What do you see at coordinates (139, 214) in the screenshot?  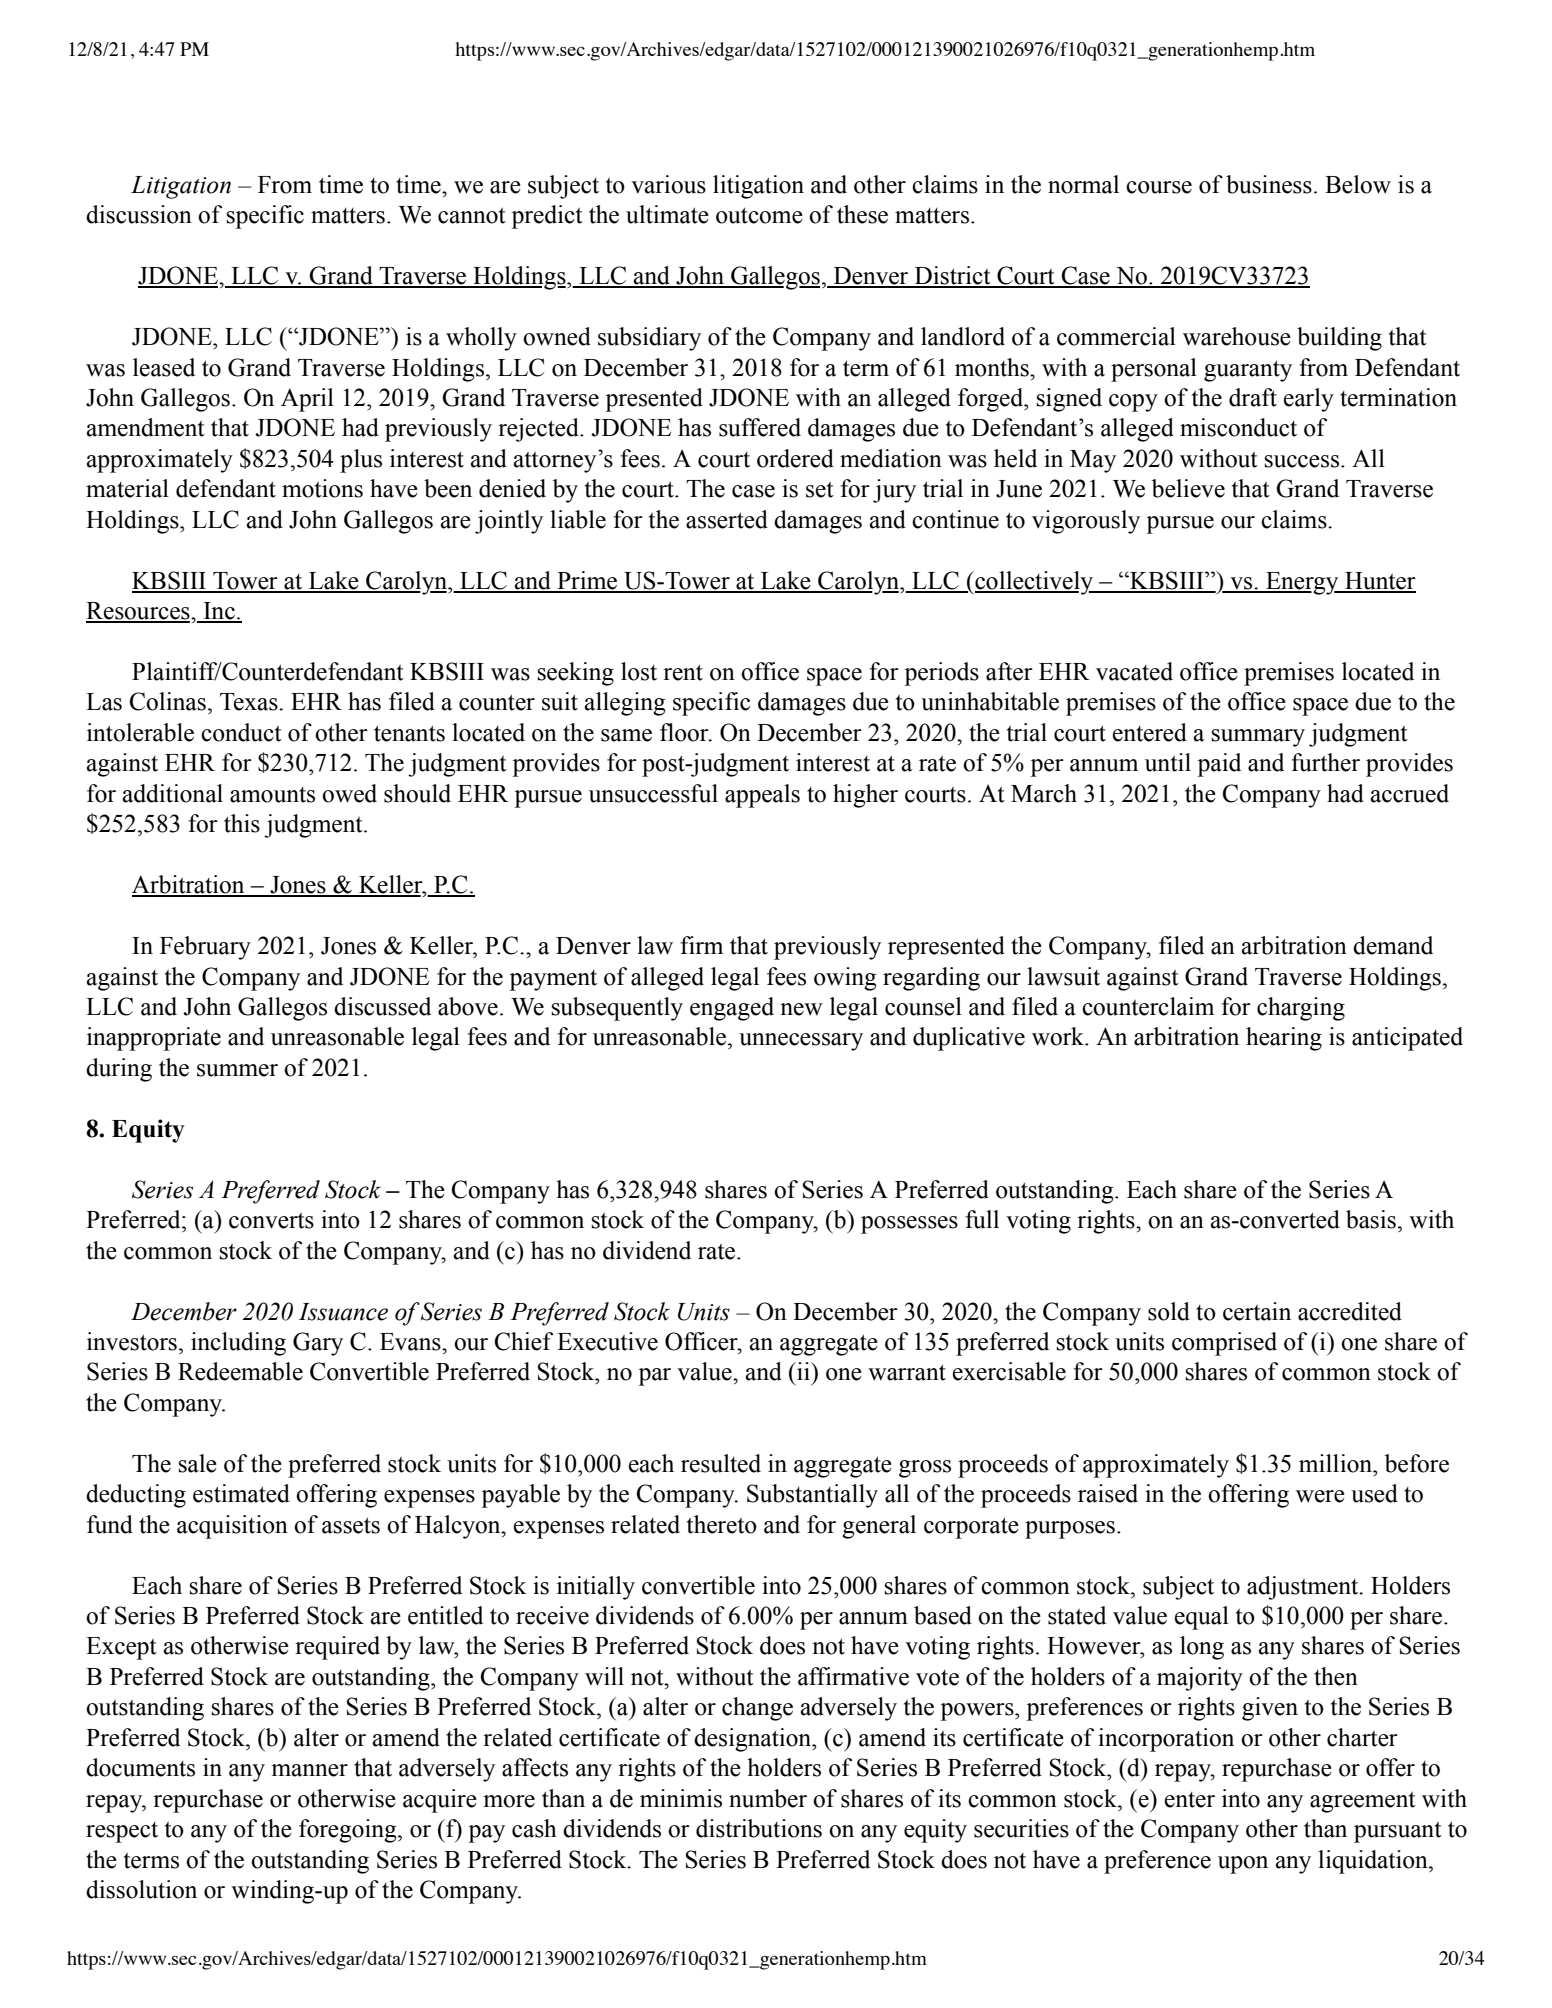 I see `discussion` at bounding box center [139, 214].
